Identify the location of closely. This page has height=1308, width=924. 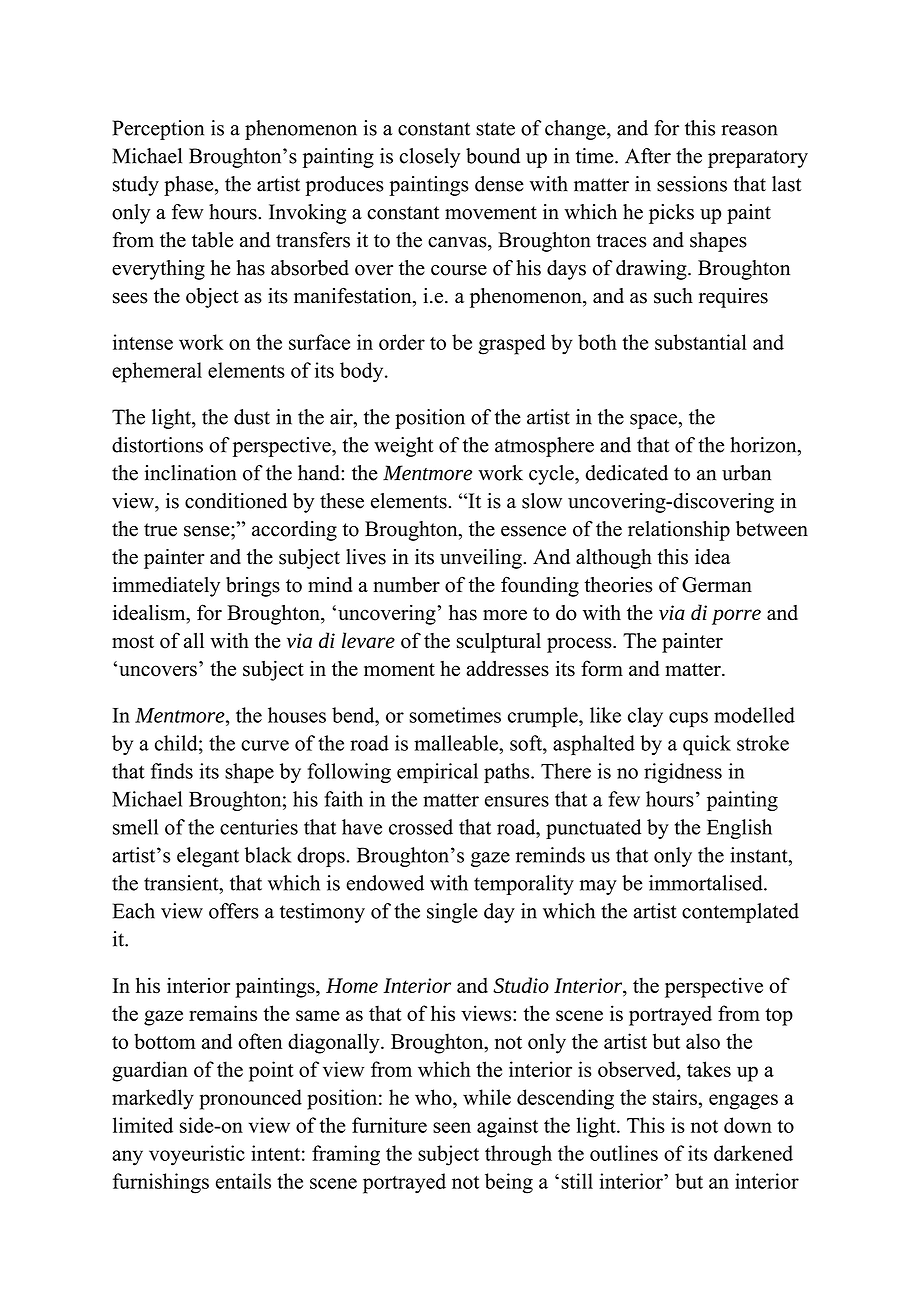
(430, 158).
